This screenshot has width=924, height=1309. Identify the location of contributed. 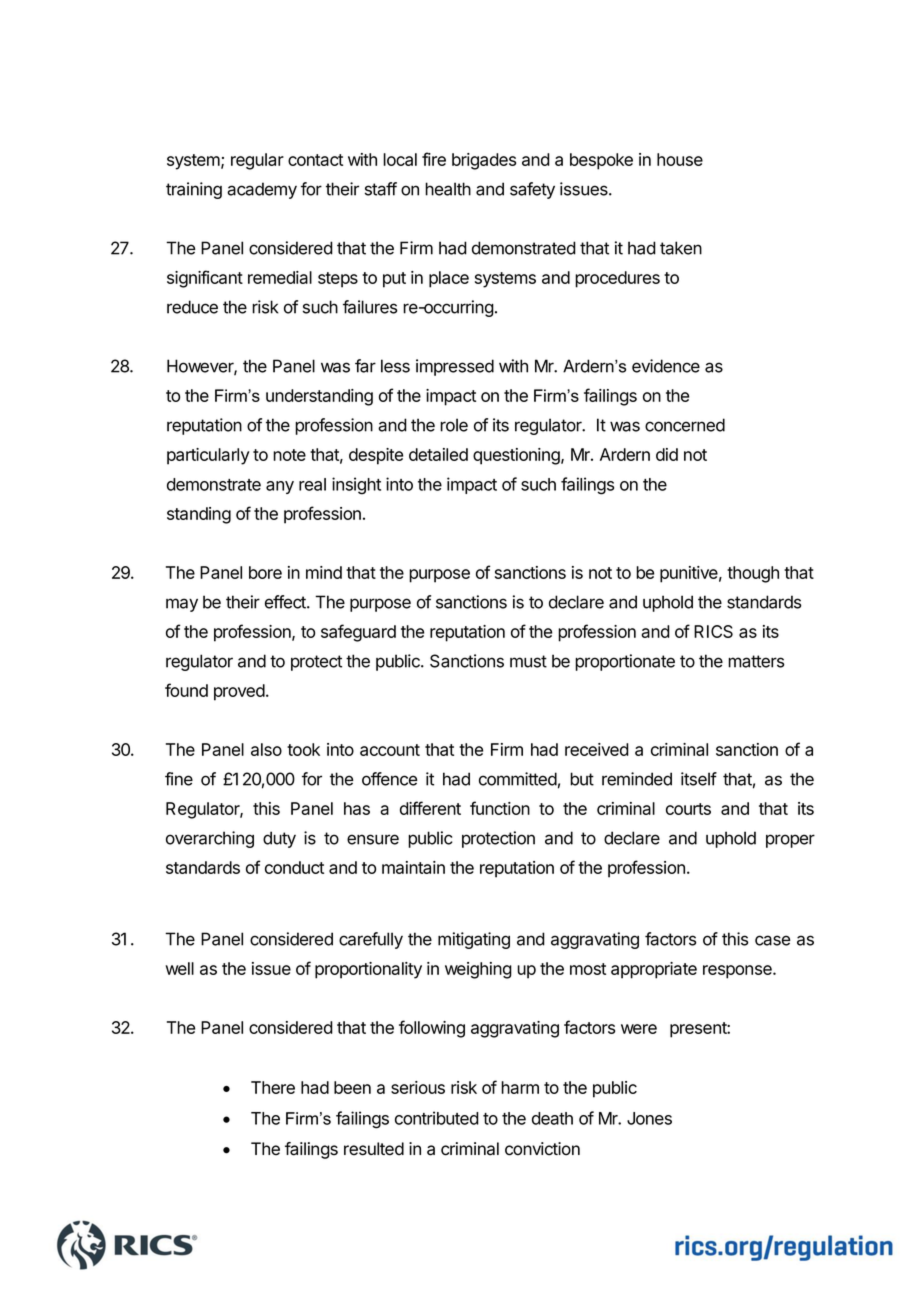
(437, 1118).
